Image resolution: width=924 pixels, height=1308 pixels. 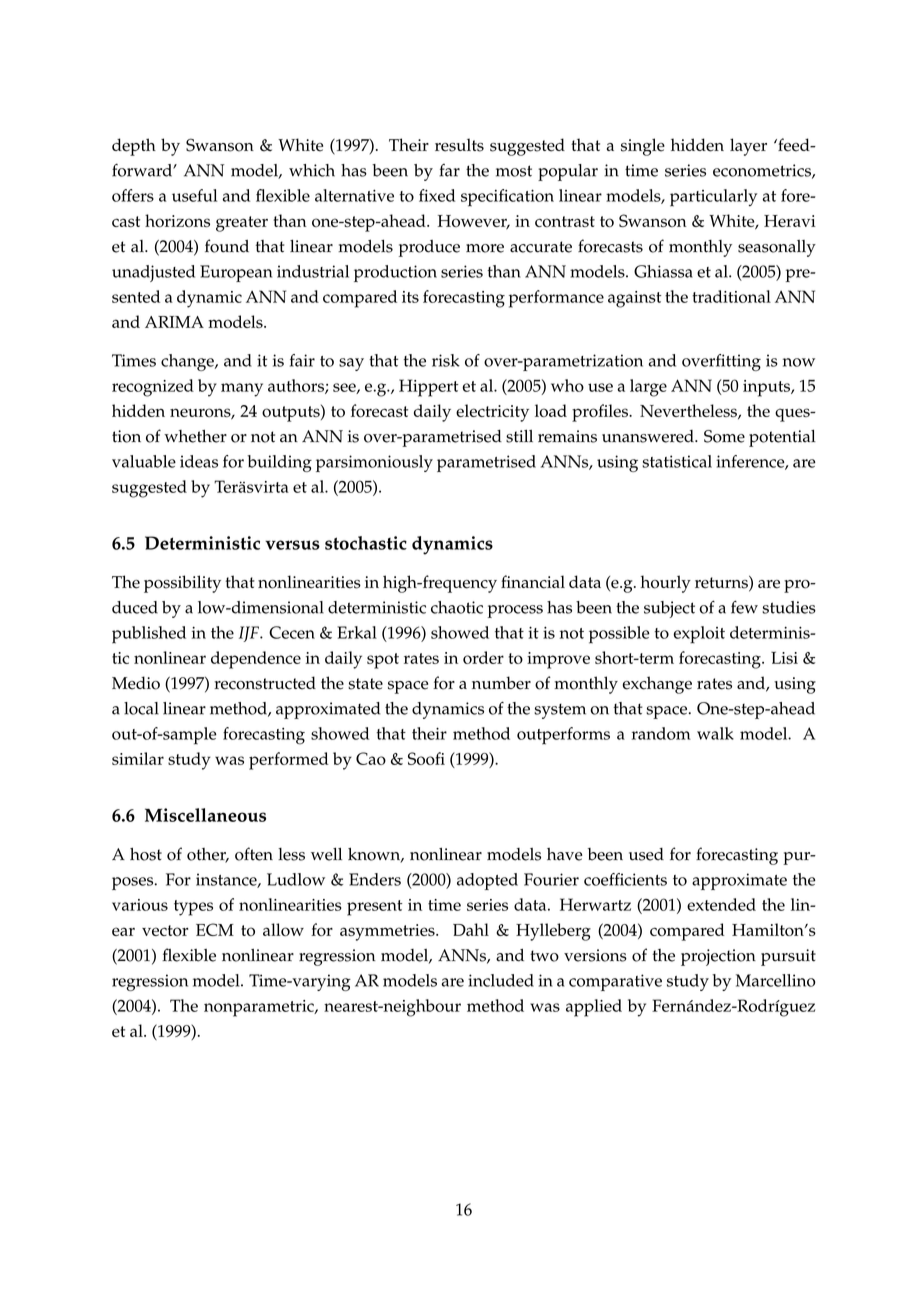 What do you see at coordinates (260, 1008) in the document?
I see `nonparametric` at bounding box center [260, 1008].
